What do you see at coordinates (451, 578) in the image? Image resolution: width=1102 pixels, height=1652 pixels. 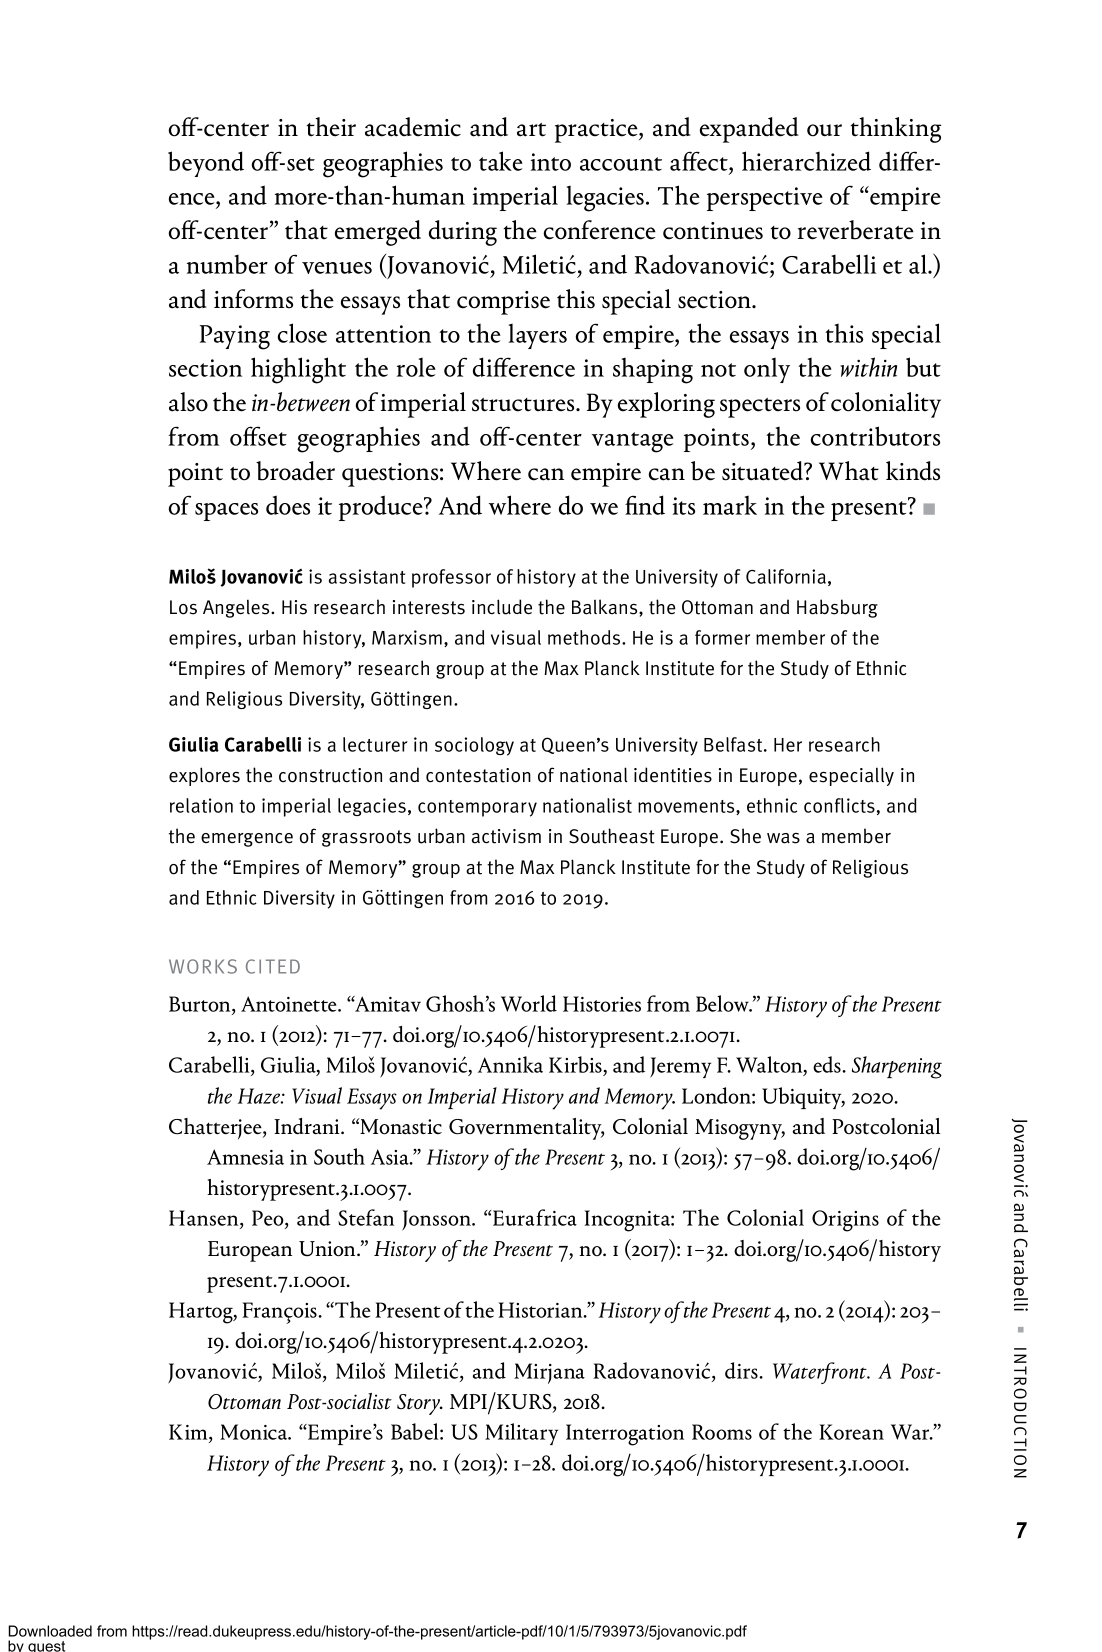 I see `professor` at bounding box center [451, 578].
